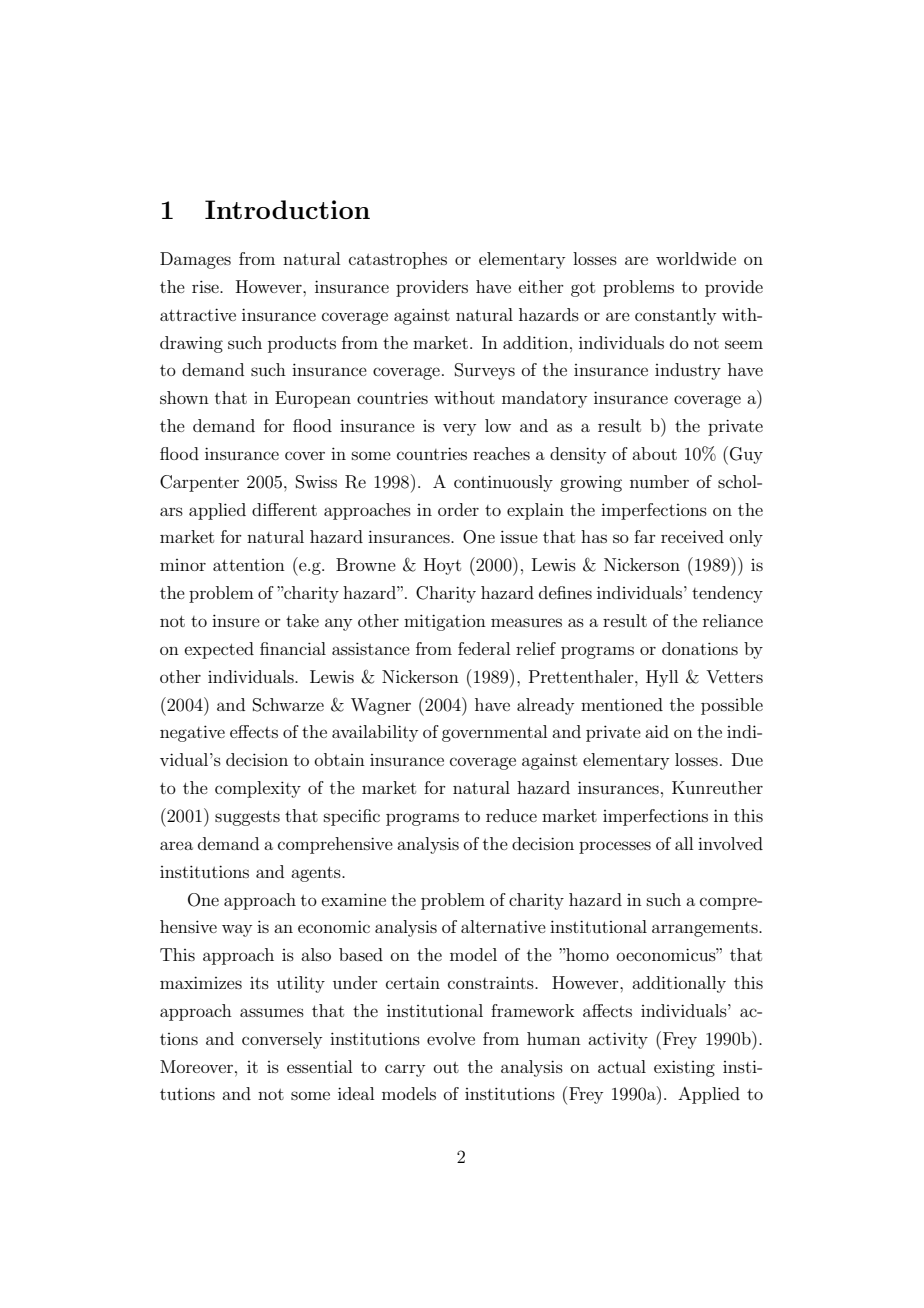  Describe the element at coordinates (398, 260) in the image. I see `catastrophes` at that location.
